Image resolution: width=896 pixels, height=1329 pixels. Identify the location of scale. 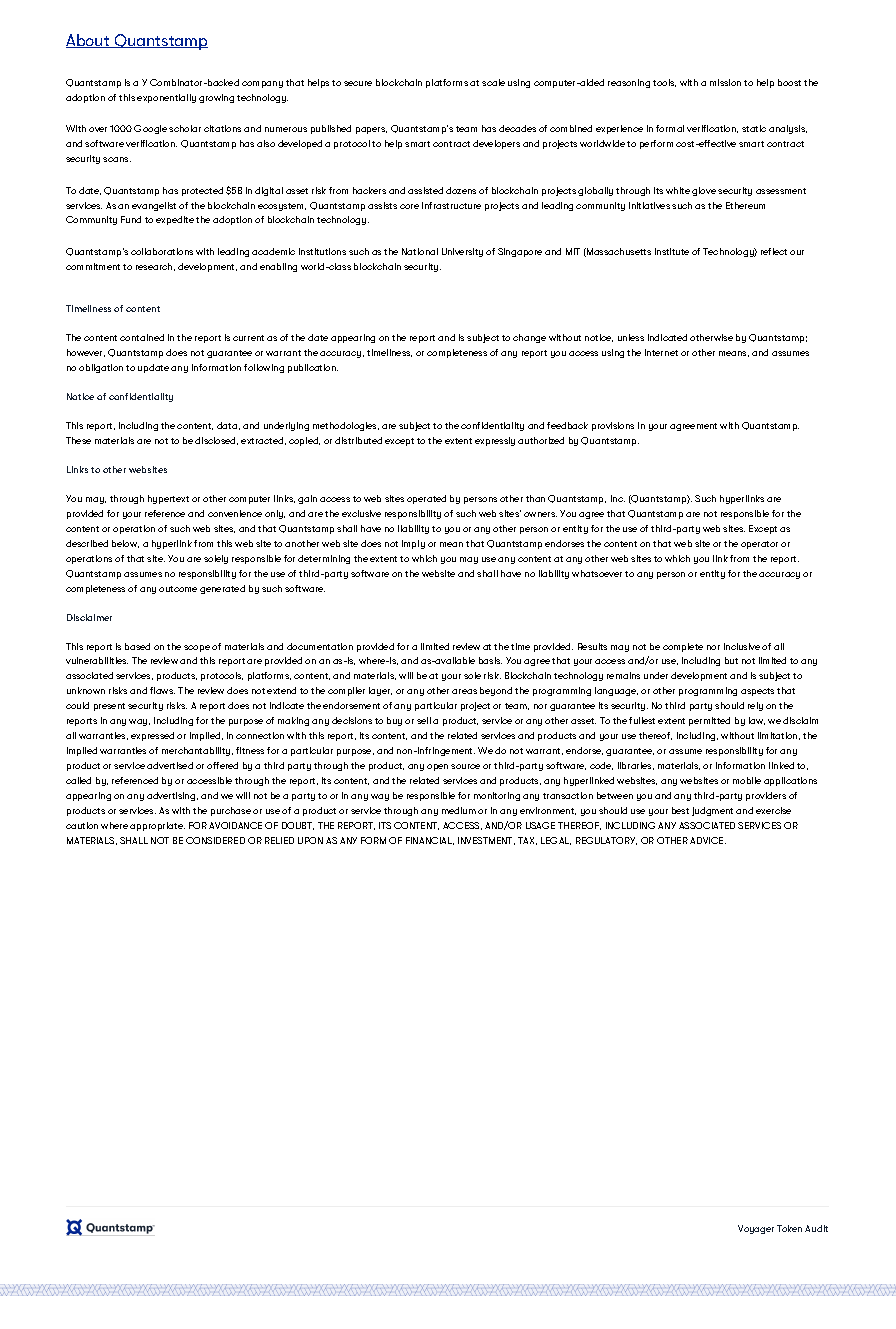
(493, 82).
